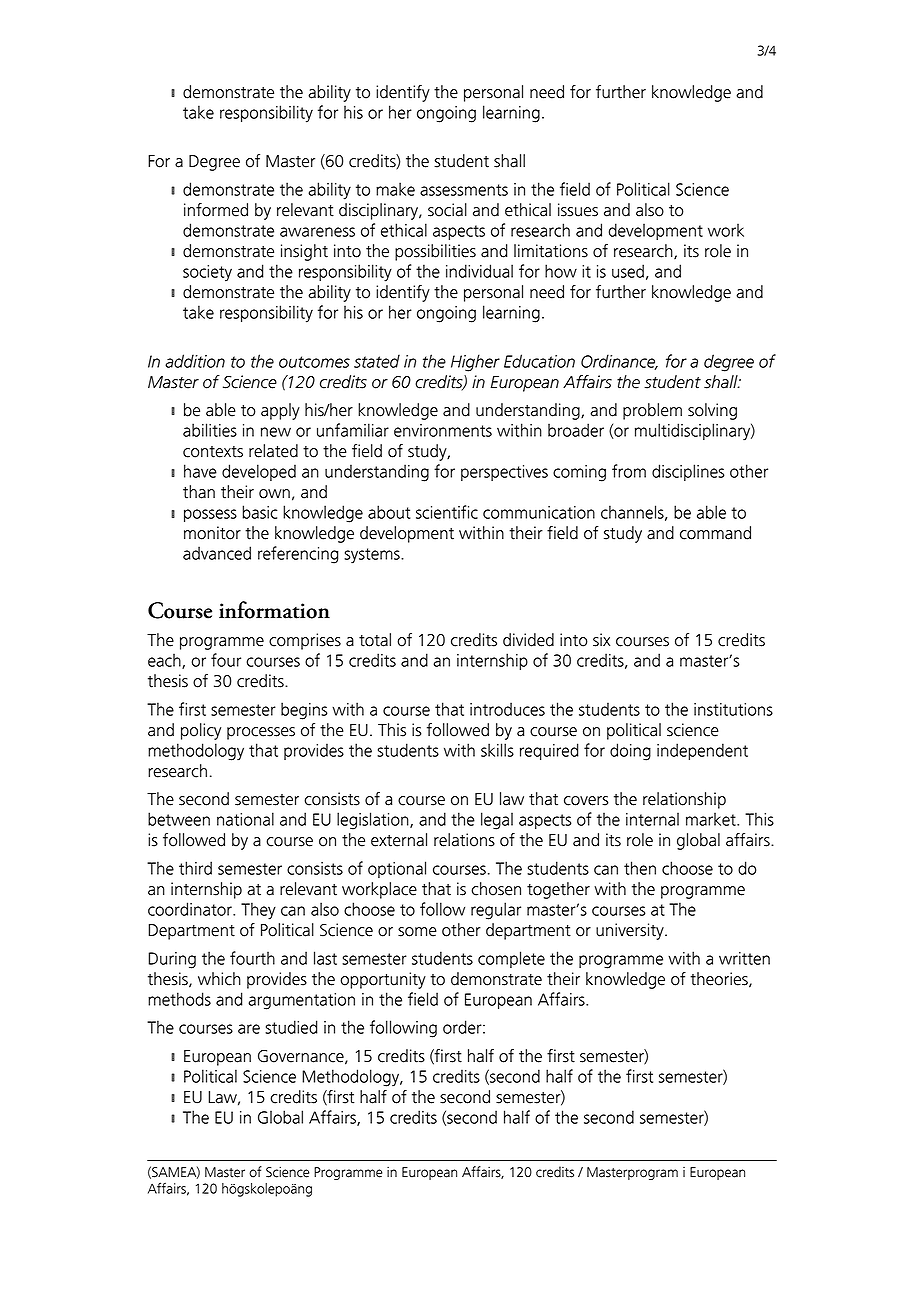 The image size is (924, 1308). I want to click on six, so click(601, 640).
